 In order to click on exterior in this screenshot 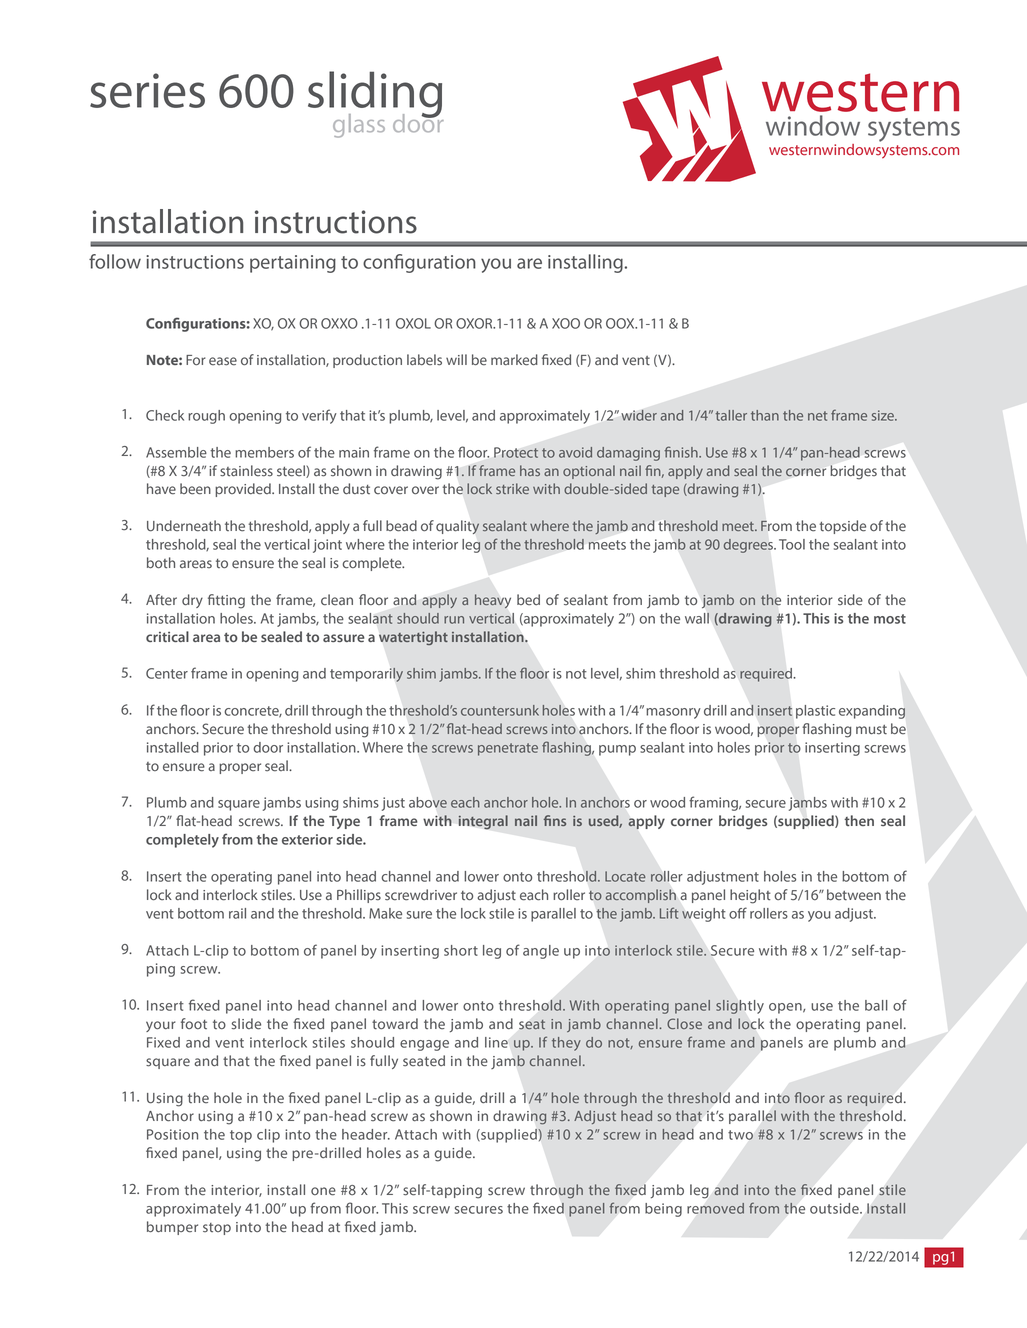, I will do `click(307, 839)`.
